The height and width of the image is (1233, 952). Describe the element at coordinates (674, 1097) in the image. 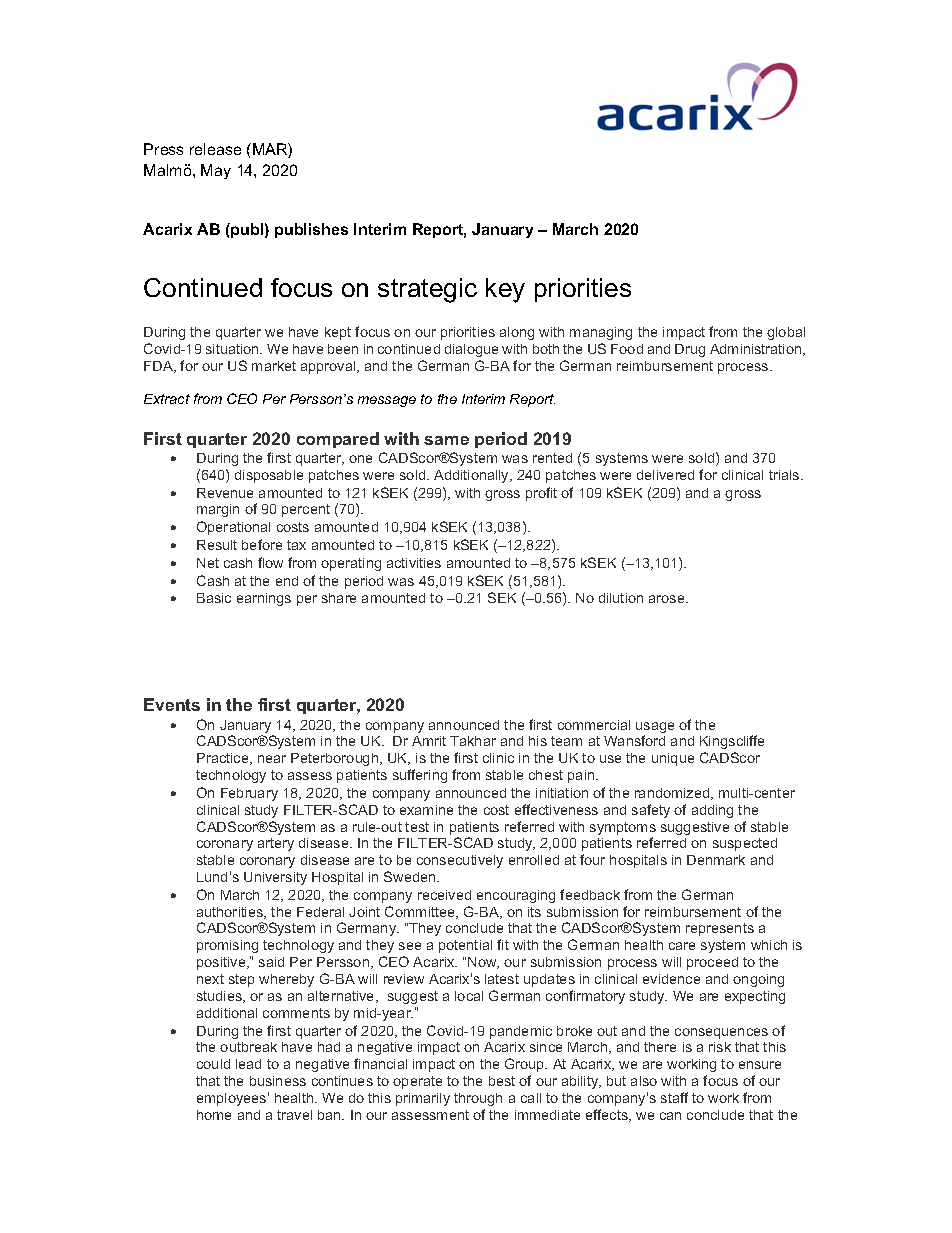

I see `staff` at that location.
